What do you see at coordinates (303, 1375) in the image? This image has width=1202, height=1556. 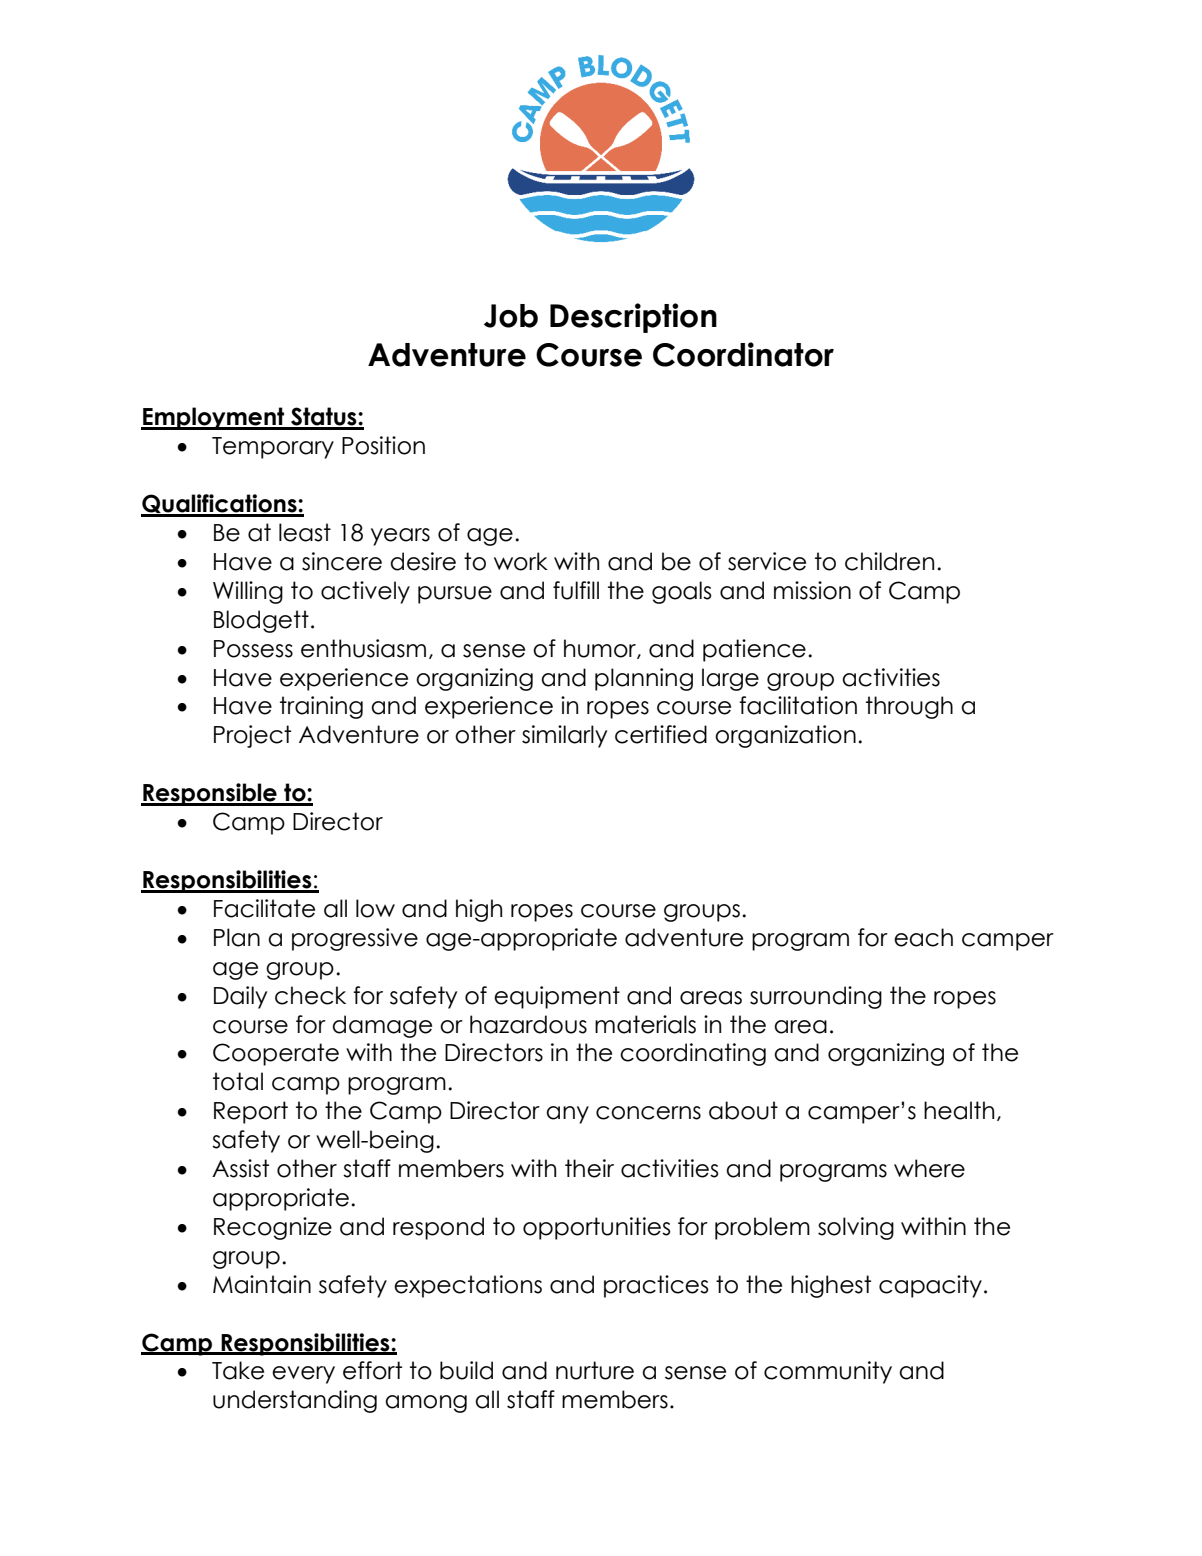 I see `every` at bounding box center [303, 1375].
